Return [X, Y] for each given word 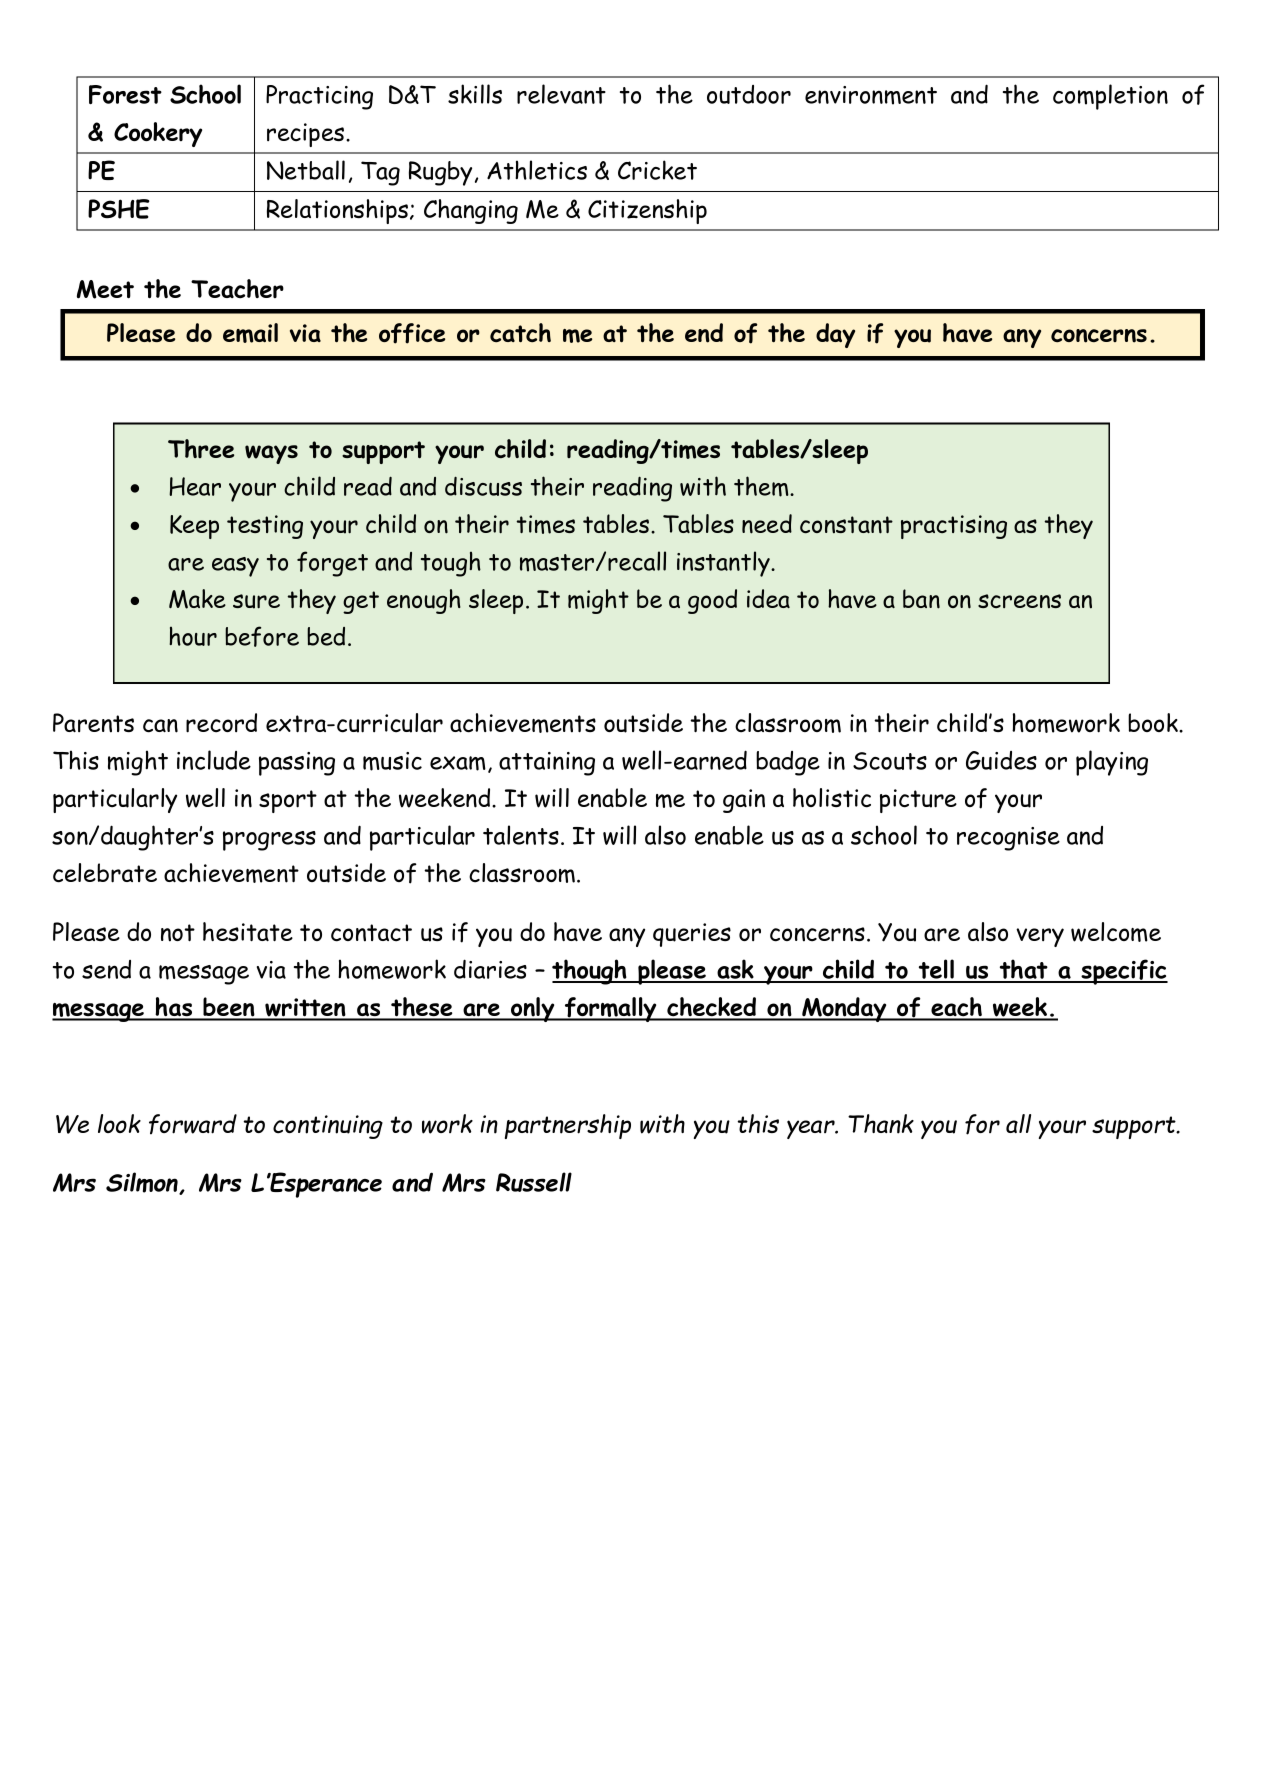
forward [193, 1124]
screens [1019, 601]
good [712, 601]
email [250, 333]
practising [954, 527]
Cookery [158, 134]
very [1040, 937]
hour [193, 636]
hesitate [248, 931]
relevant [561, 94]
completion [1110, 97]
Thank [881, 1124]
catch [520, 332]
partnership [568, 1126]
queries [692, 935]
